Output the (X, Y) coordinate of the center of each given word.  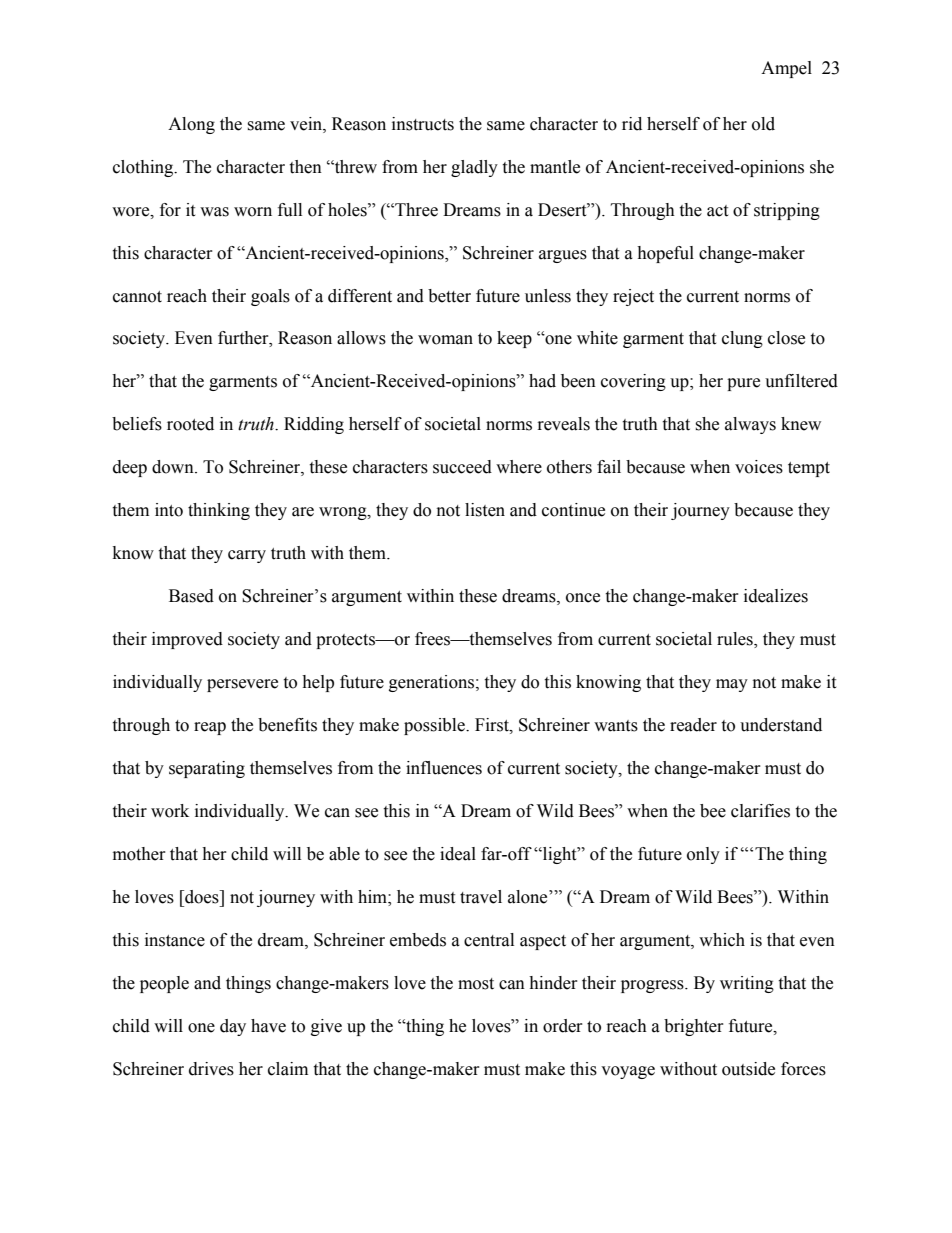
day (233, 1027)
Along (191, 125)
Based (191, 596)
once (583, 598)
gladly (474, 168)
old (763, 124)
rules (736, 640)
